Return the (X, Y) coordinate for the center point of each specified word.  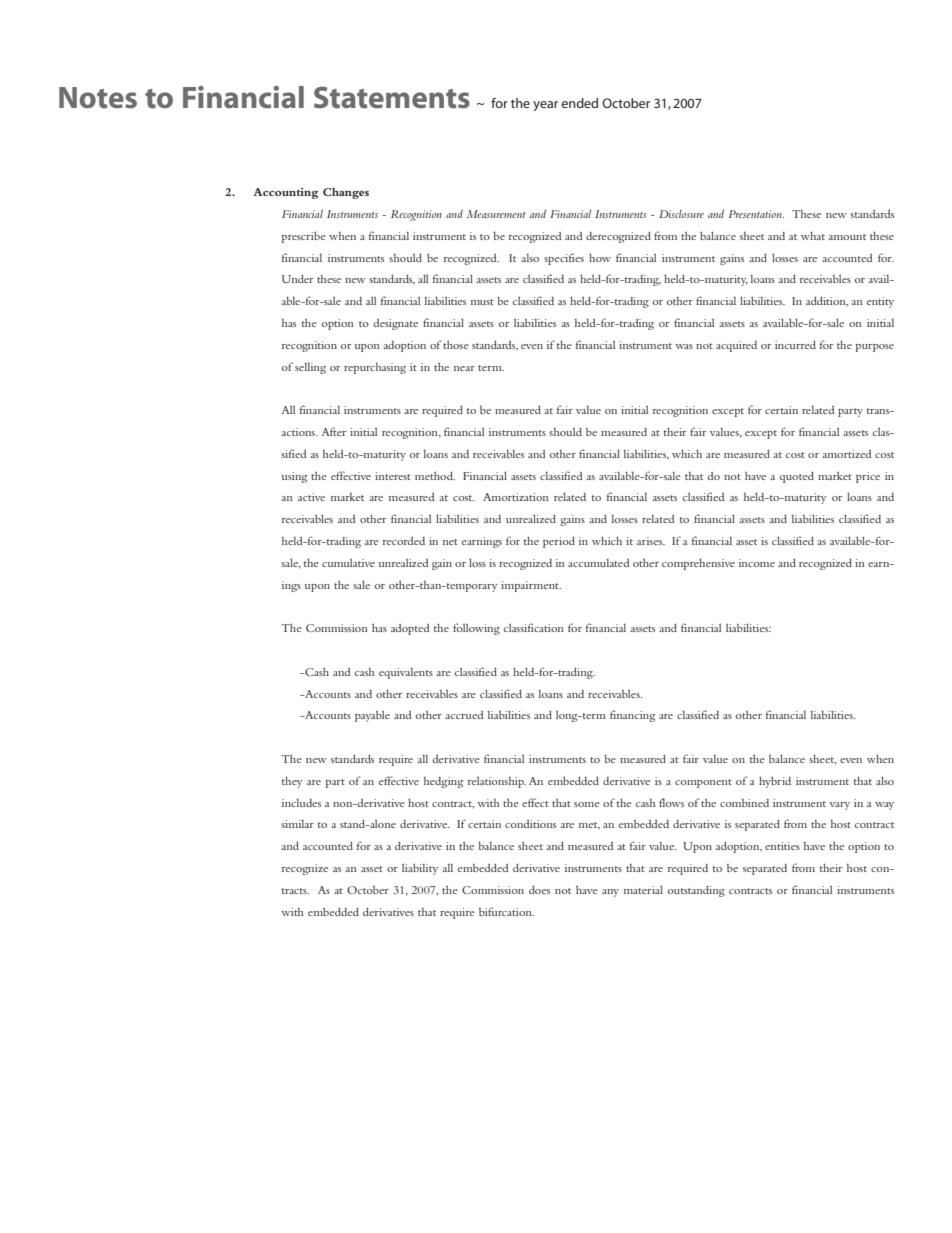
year (545, 106)
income (757, 563)
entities (782, 846)
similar (297, 824)
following (476, 629)
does (539, 890)
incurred (795, 345)
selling (310, 368)
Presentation (756, 214)
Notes (98, 98)
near (464, 368)
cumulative (348, 563)
